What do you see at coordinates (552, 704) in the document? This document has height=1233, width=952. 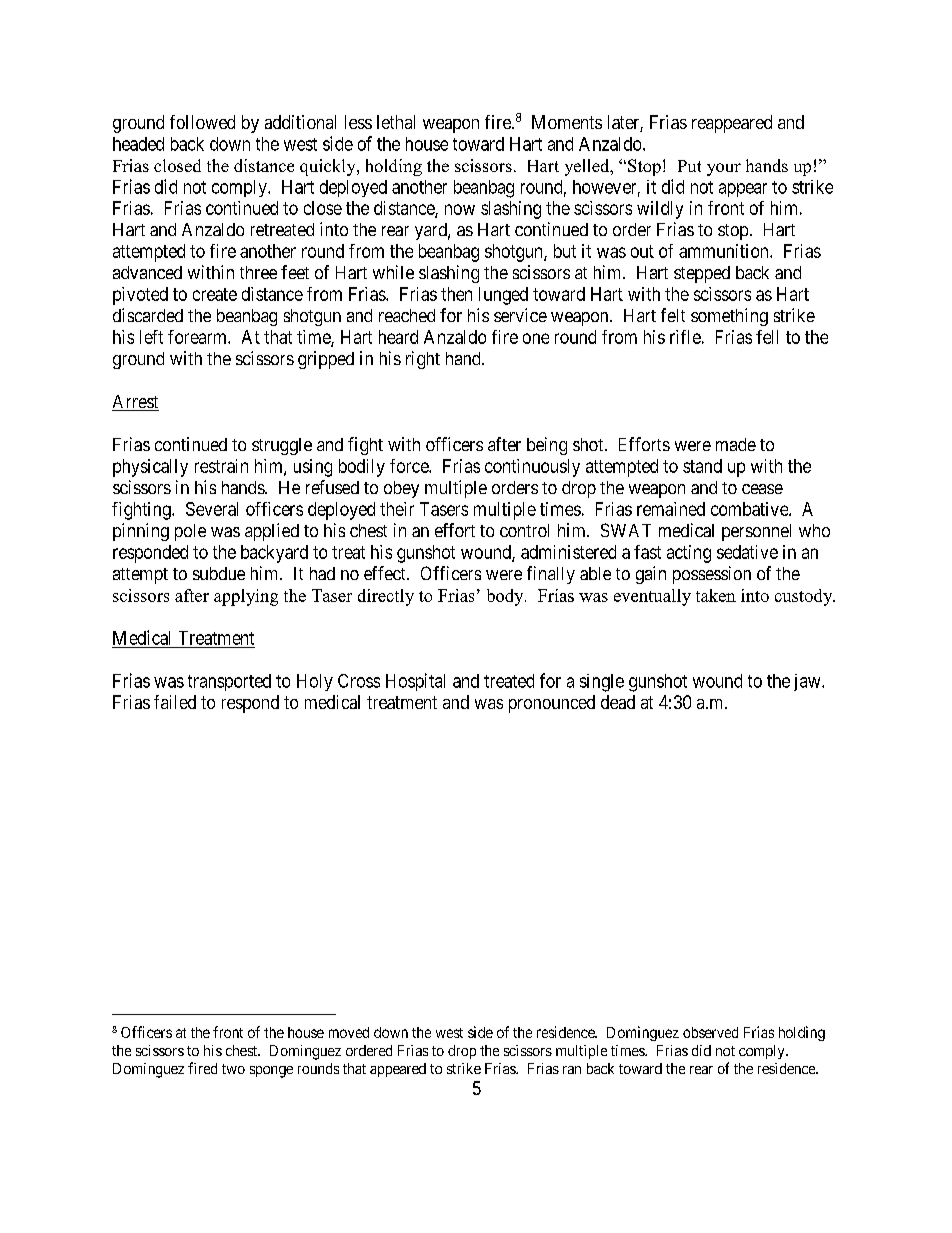 I see `pronounced` at bounding box center [552, 704].
